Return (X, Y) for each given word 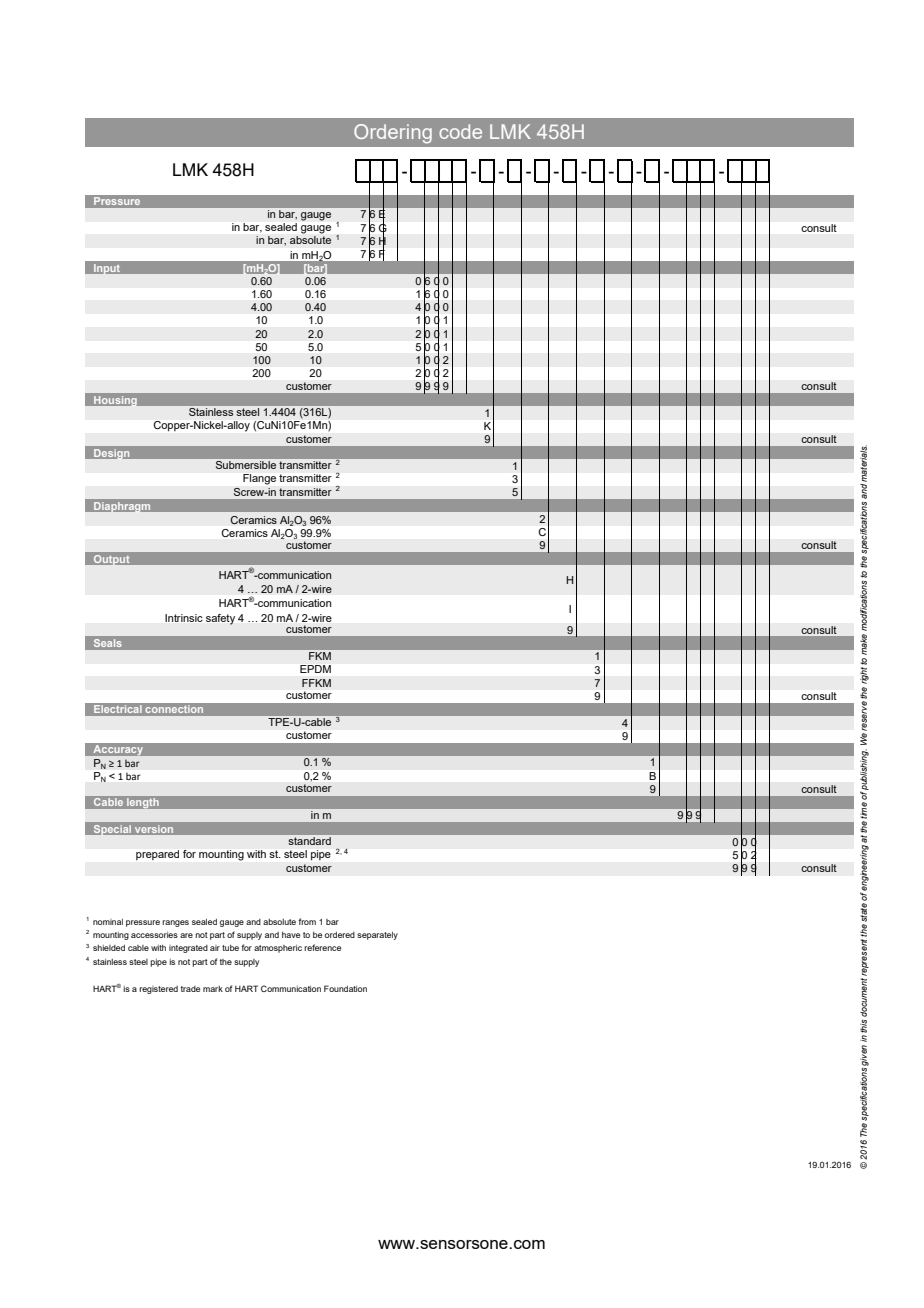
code (460, 131)
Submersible (246, 465)
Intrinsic (184, 618)
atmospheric (278, 949)
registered (158, 990)
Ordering (393, 134)
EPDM (315, 669)
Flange (259, 479)
